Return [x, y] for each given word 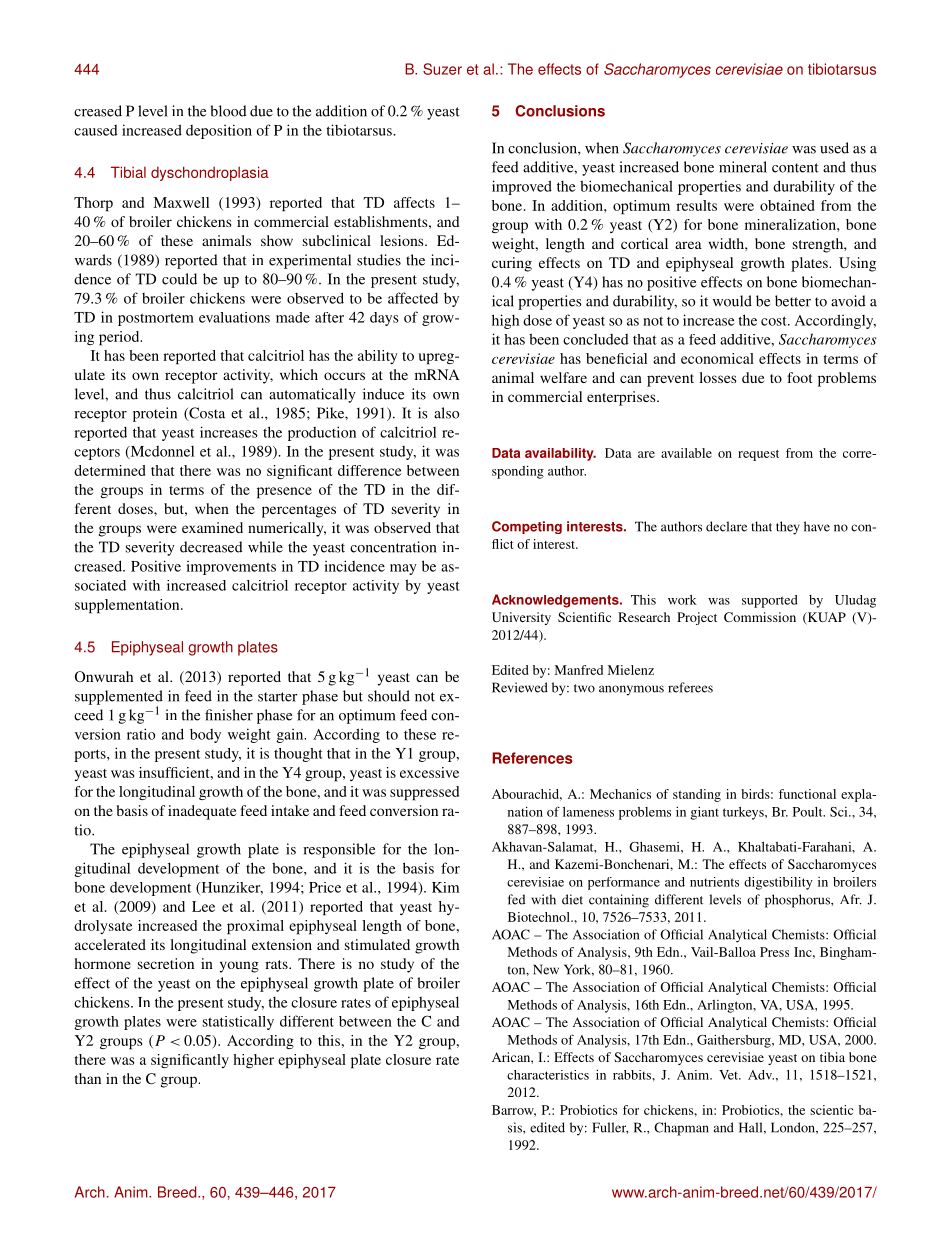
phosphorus [798, 901]
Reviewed [520, 687]
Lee [203, 906]
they [788, 528]
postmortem [156, 319]
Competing [527, 527]
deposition [219, 131]
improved [522, 187]
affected [413, 298]
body [205, 735]
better [793, 301]
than [88, 1078]
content [795, 168]
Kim [445, 887]
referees [690, 687]
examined [212, 527]
